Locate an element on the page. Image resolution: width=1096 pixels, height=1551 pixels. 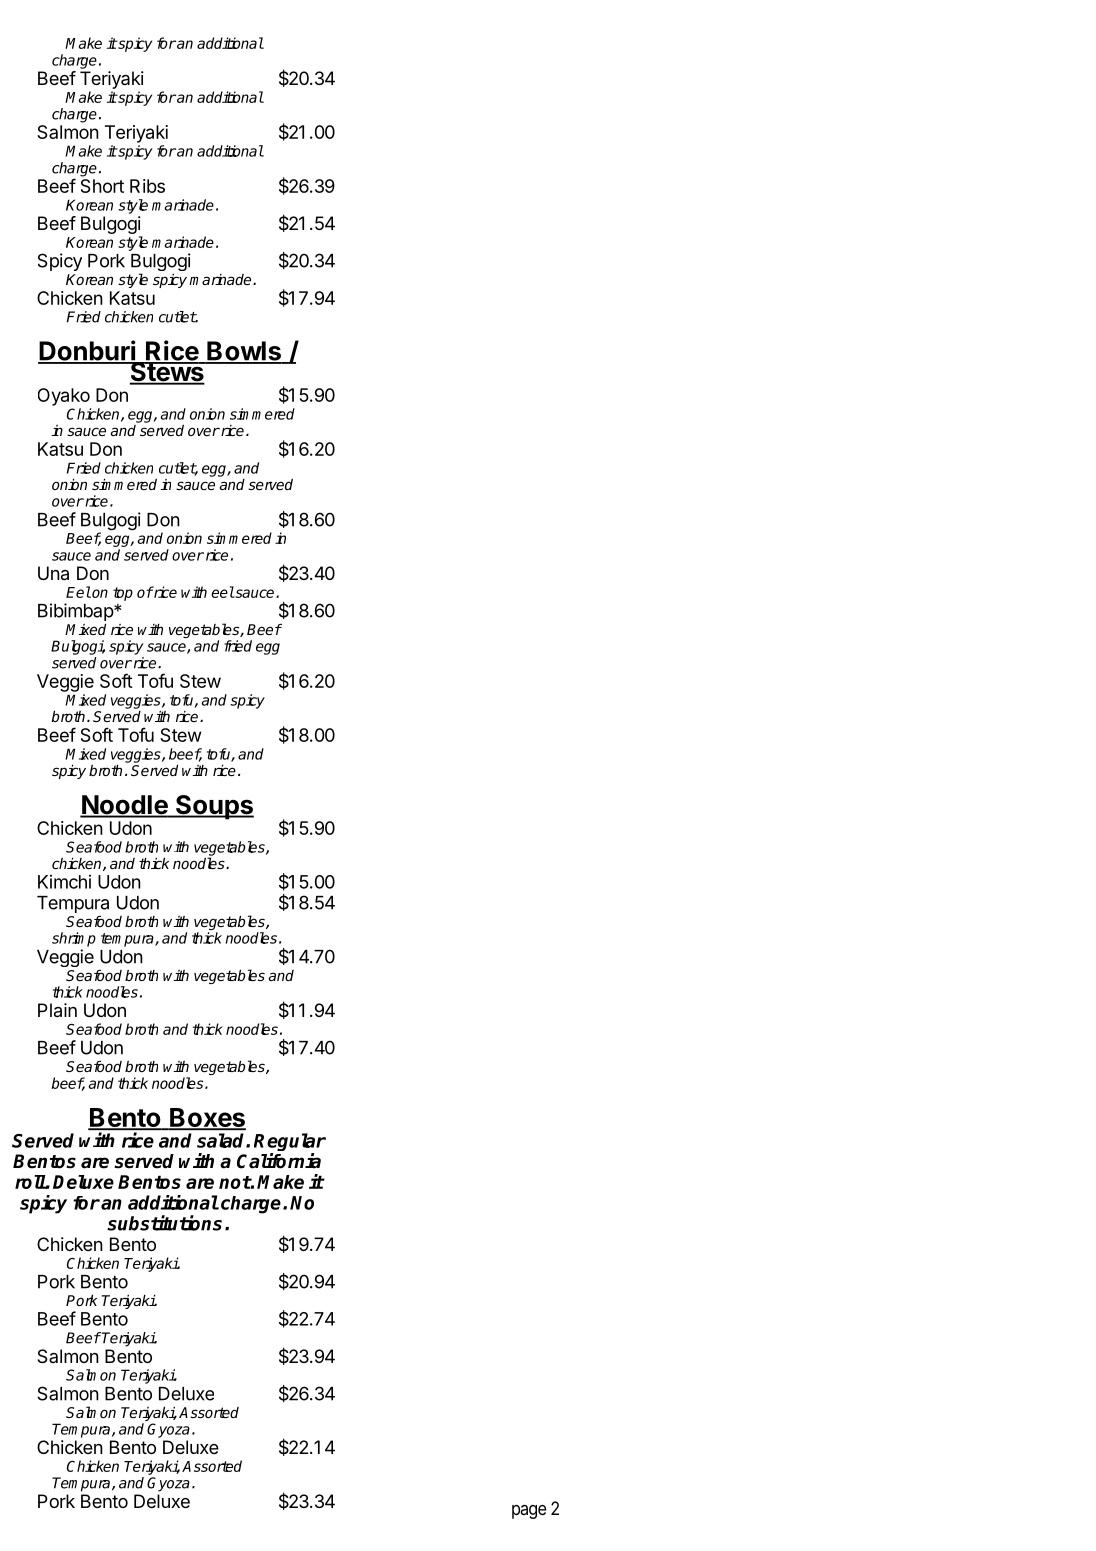
Short is located at coordinates (102, 186).
